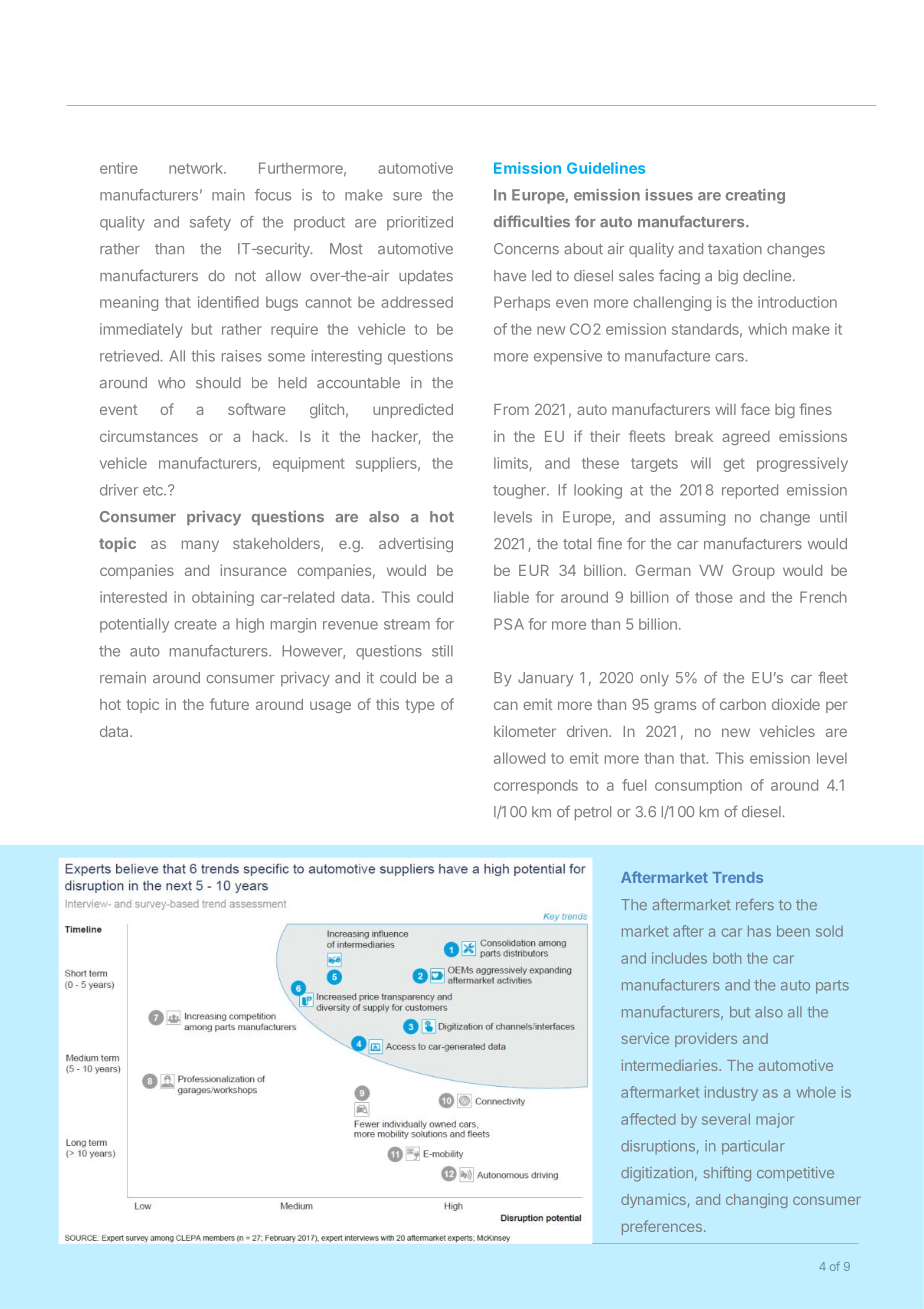 The height and width of the screenshot is (1309, 924). I want to click on usage, so click(330, 707).
